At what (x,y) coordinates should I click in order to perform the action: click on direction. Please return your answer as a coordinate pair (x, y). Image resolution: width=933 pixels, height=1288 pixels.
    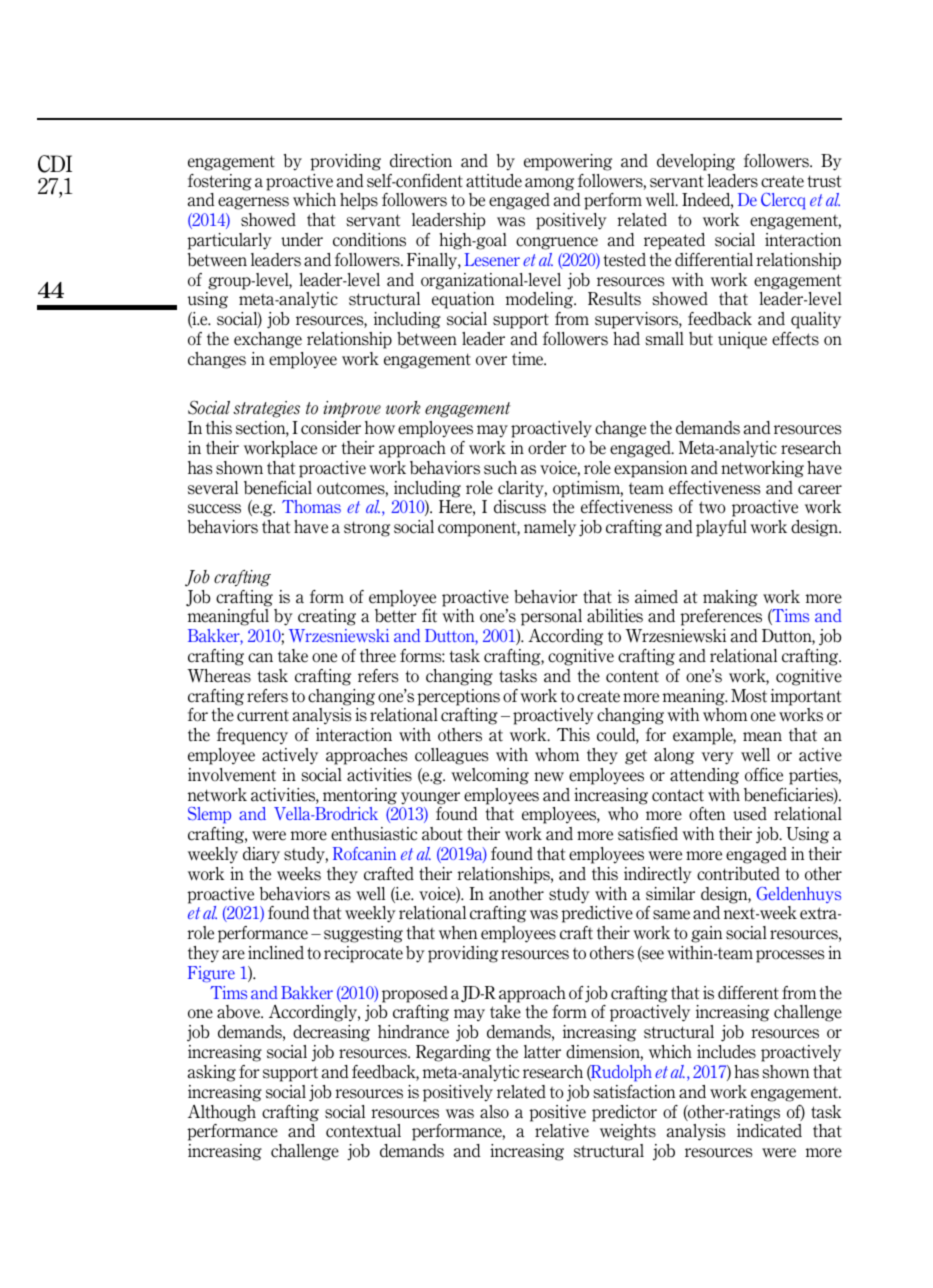
    Looking at the image, I should click on (421, 161).
